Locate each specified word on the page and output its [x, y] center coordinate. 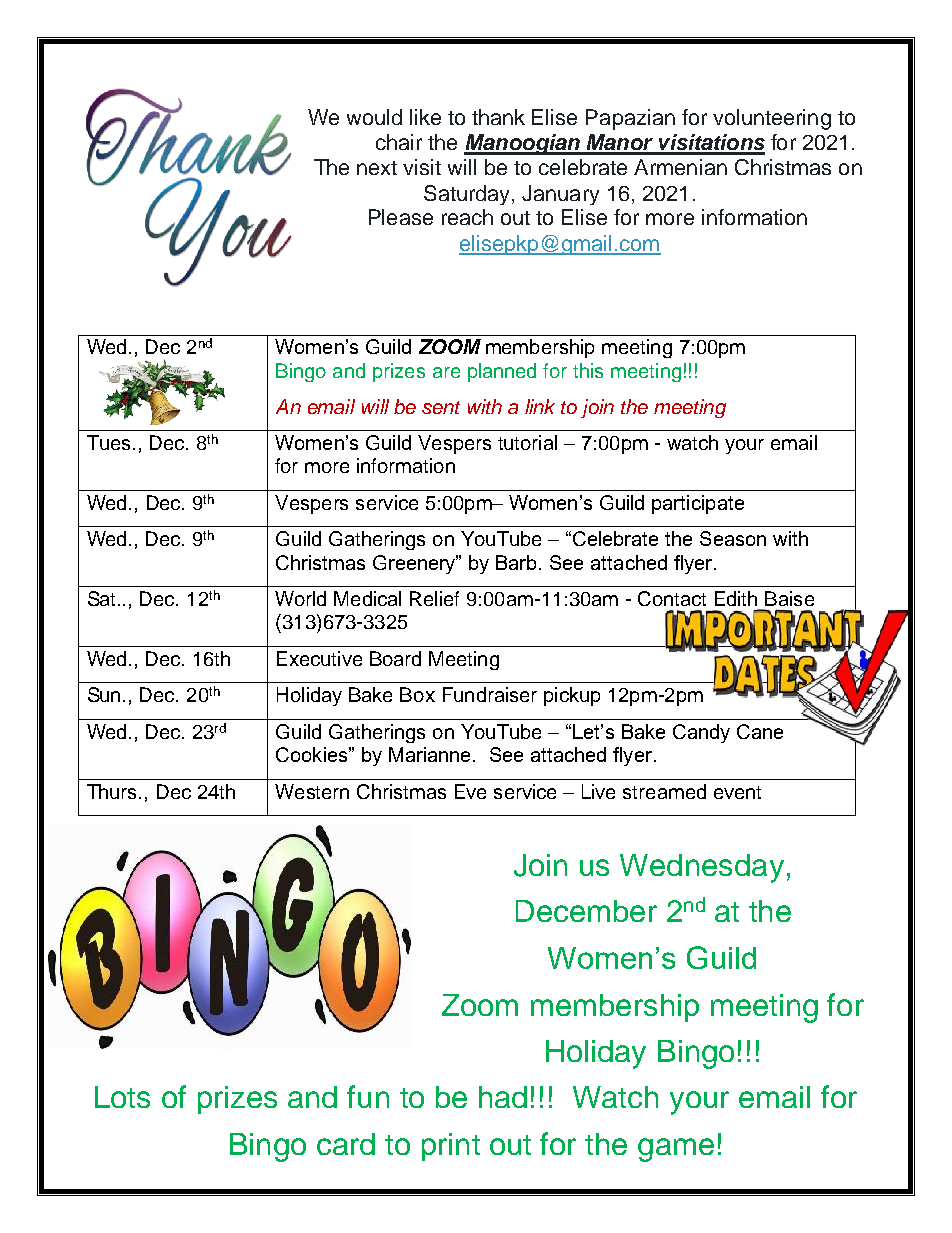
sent [441, 407]
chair [399, 142]
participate [698, 504]
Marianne [431, 754]
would [374, 117]
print [451, 1147]
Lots [122, 1097]
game [676, 1150]
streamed [664, 791]
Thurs [113, 791]
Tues [108, 442]
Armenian [680, 167]
